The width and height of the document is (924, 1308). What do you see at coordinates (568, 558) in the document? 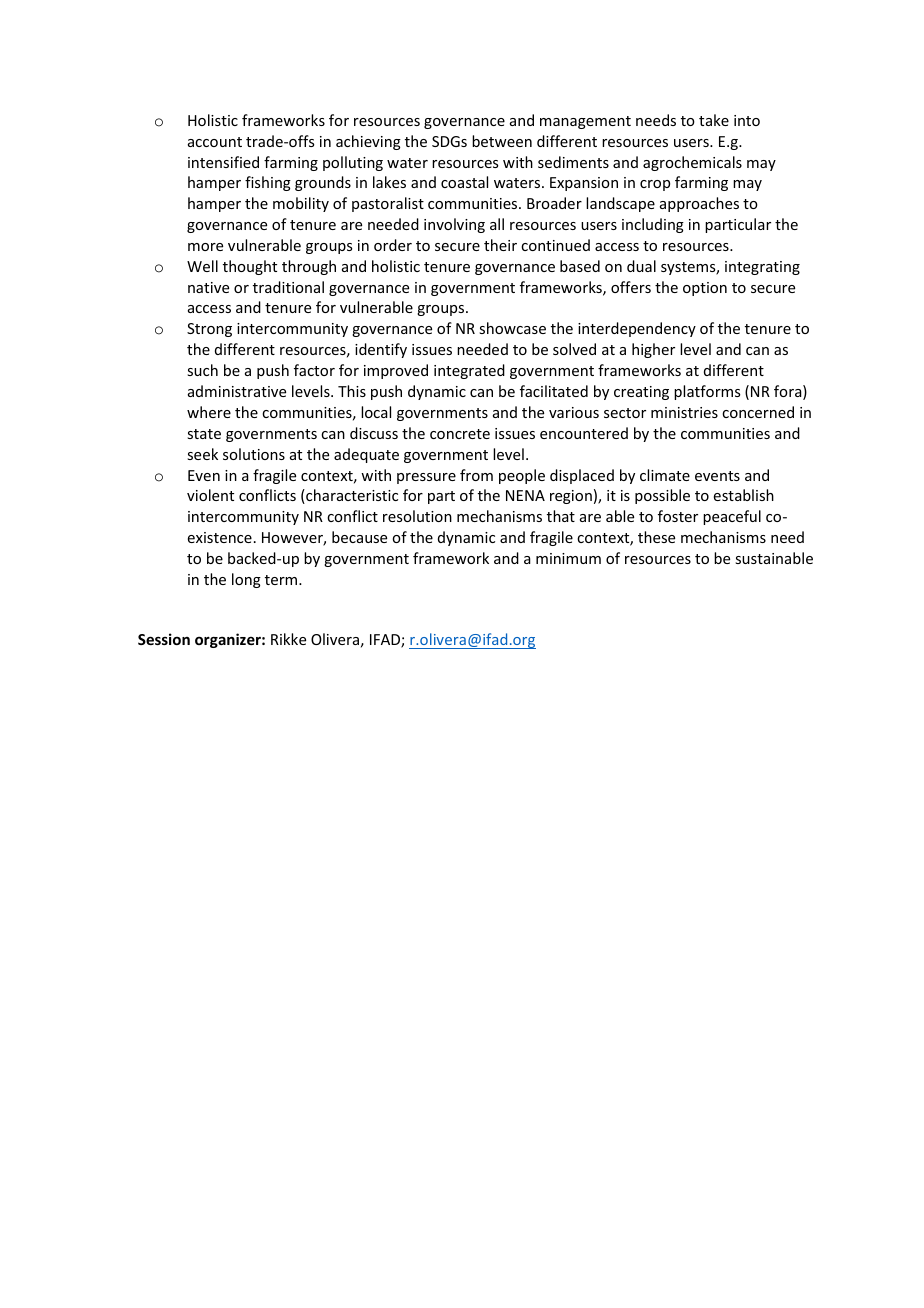
I see `minimum` at bounding box center [568, 558].
